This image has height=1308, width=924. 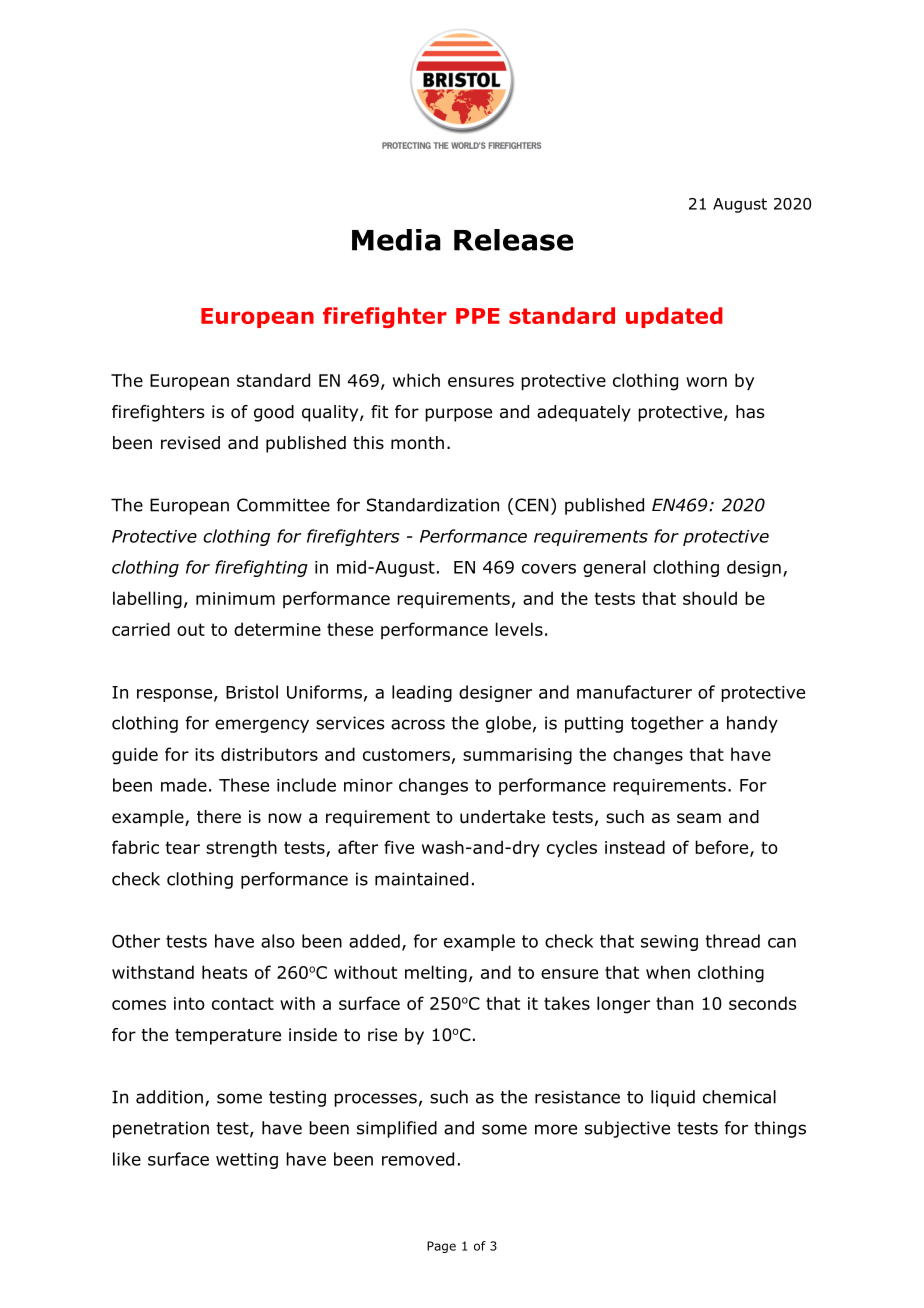 What do you see at coordinates (436, 974) in the image?
I see `melting` at bounding box center [436, 974].
